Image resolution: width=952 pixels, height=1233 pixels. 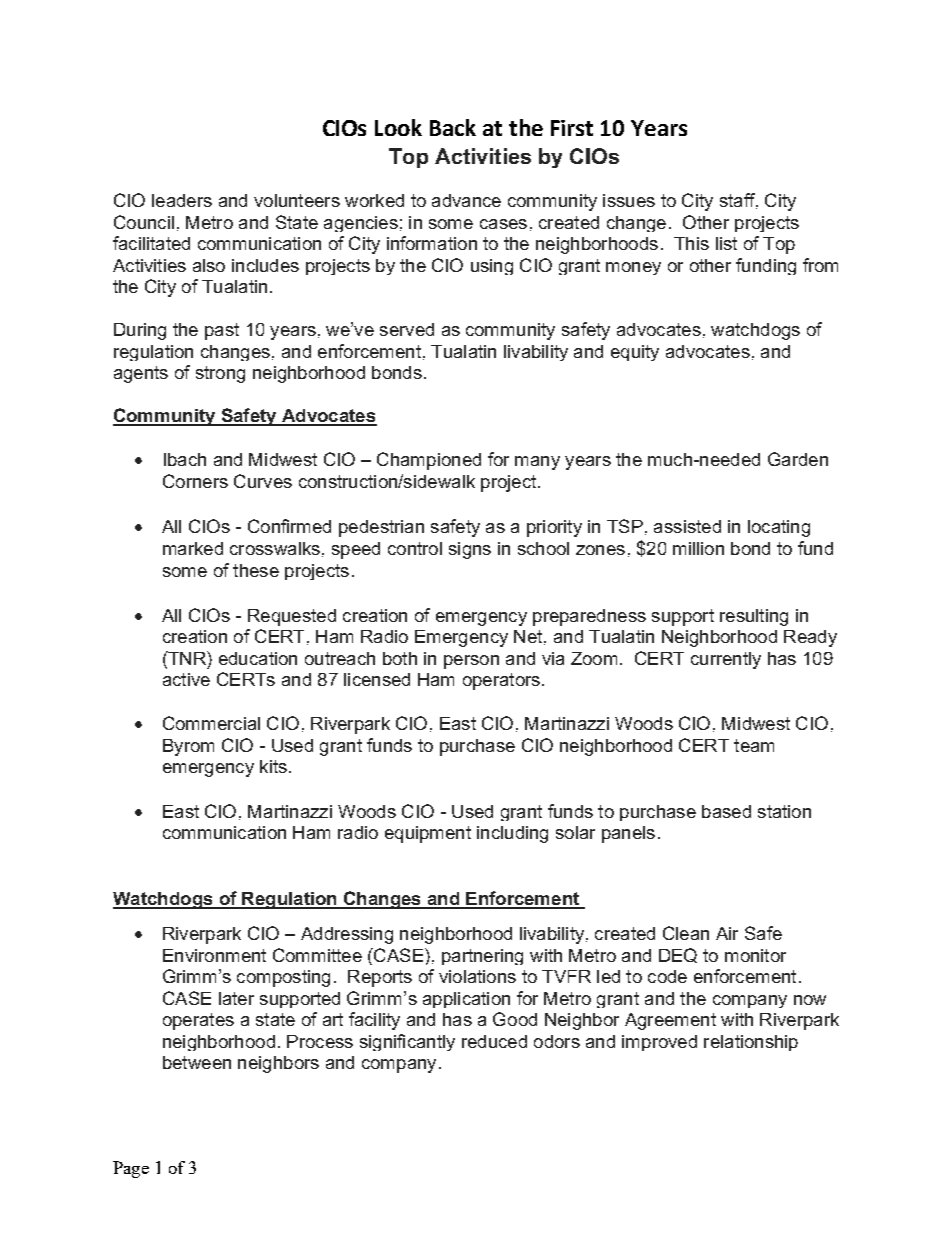 I want to click on Environment, so click(x=214, y=955).
